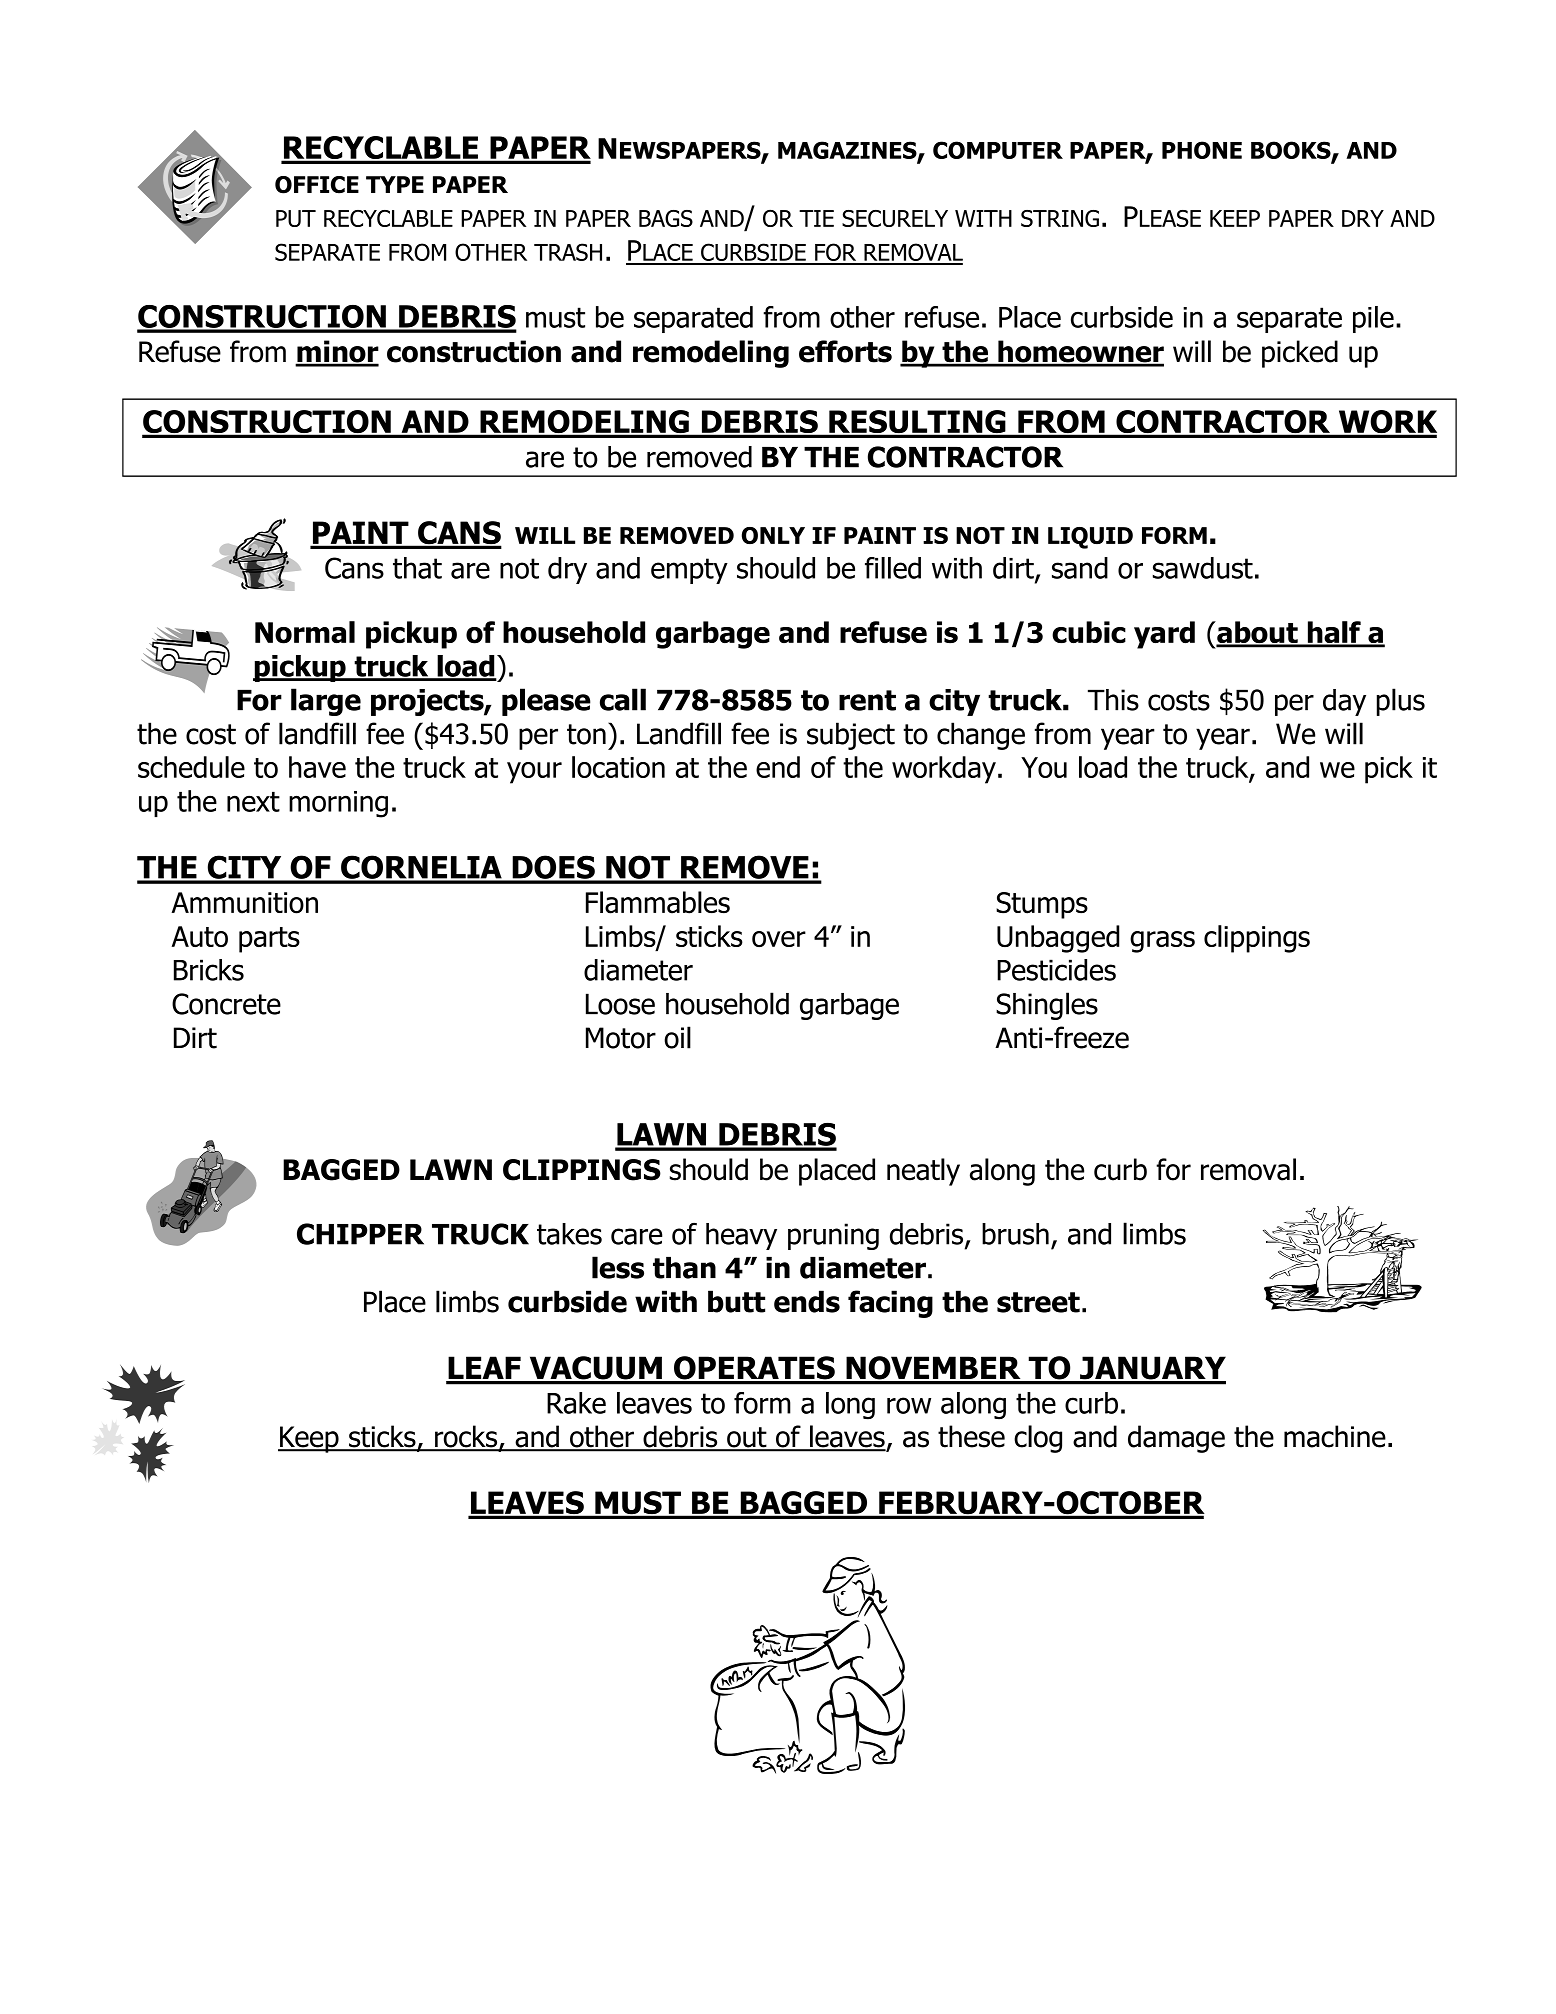 The height and width of the screenshot is (2014, 1556). I want to click on sawdust, so click(1203, 568).
